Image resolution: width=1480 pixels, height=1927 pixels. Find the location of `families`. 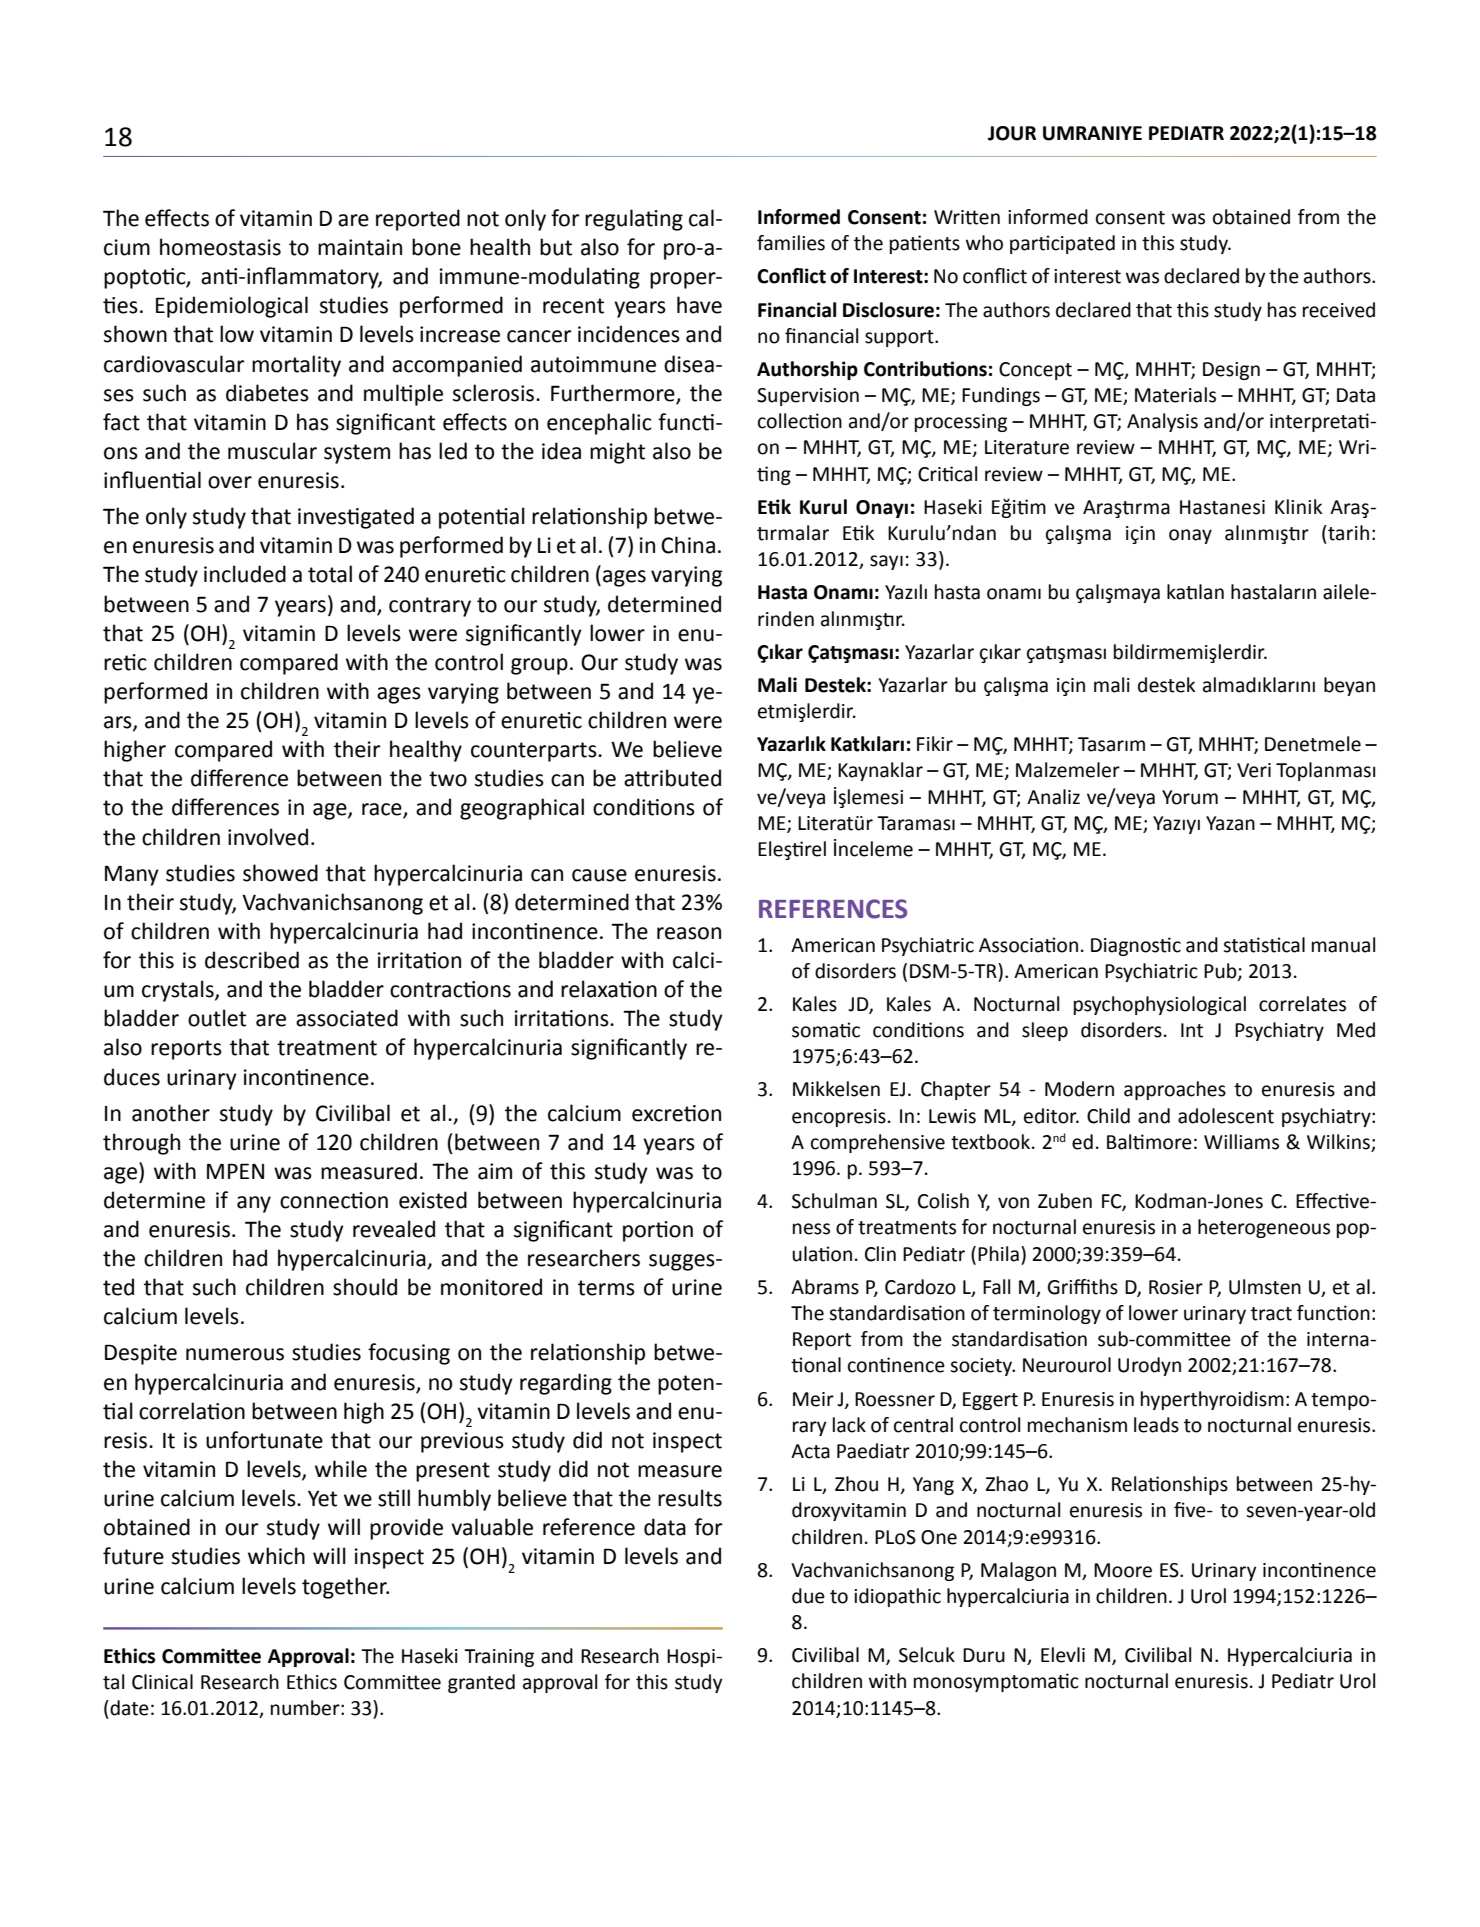

families is located at coordinates (791, 243).
